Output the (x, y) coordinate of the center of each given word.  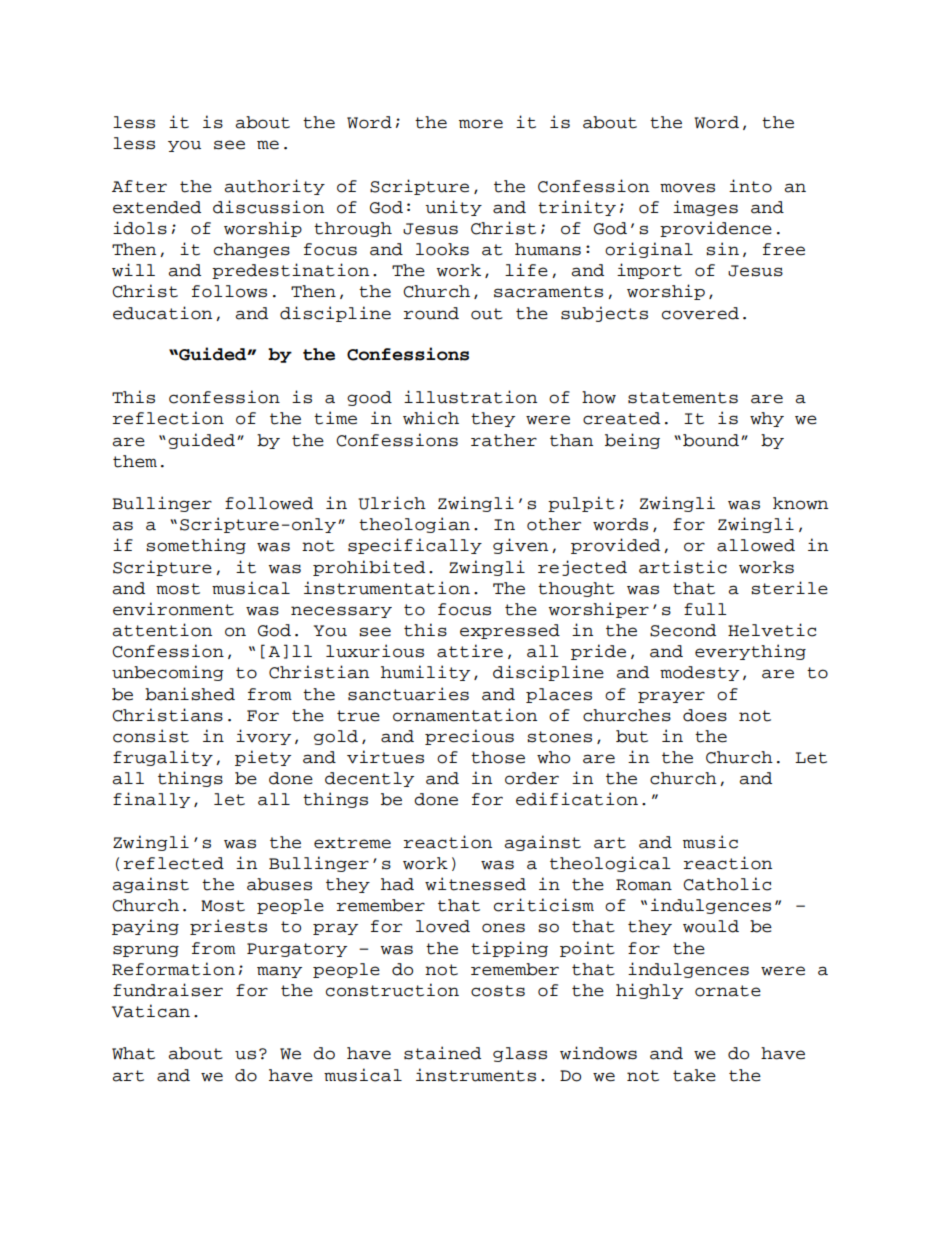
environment (173, 609)
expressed (510, 631)
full (705, 609)
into (750, 186)
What (133, 1053)
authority (274, 187)
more (481, 124)
